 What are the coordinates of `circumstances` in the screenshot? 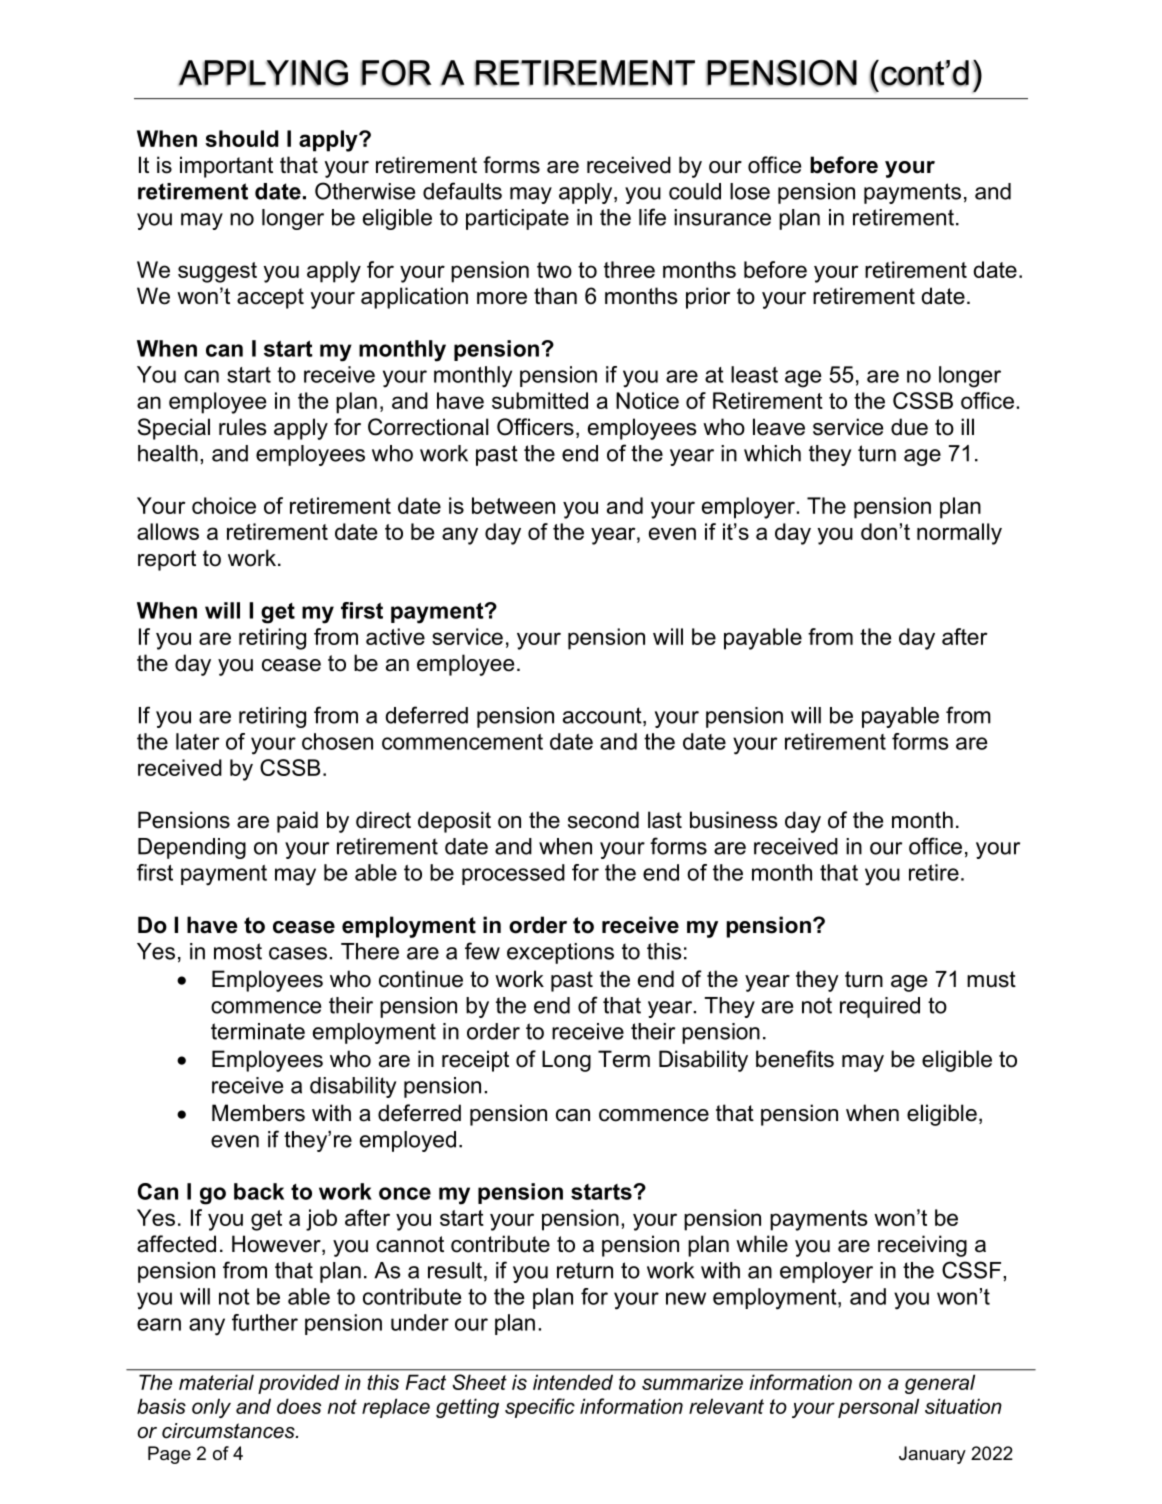 It's located at (229, 1431).
